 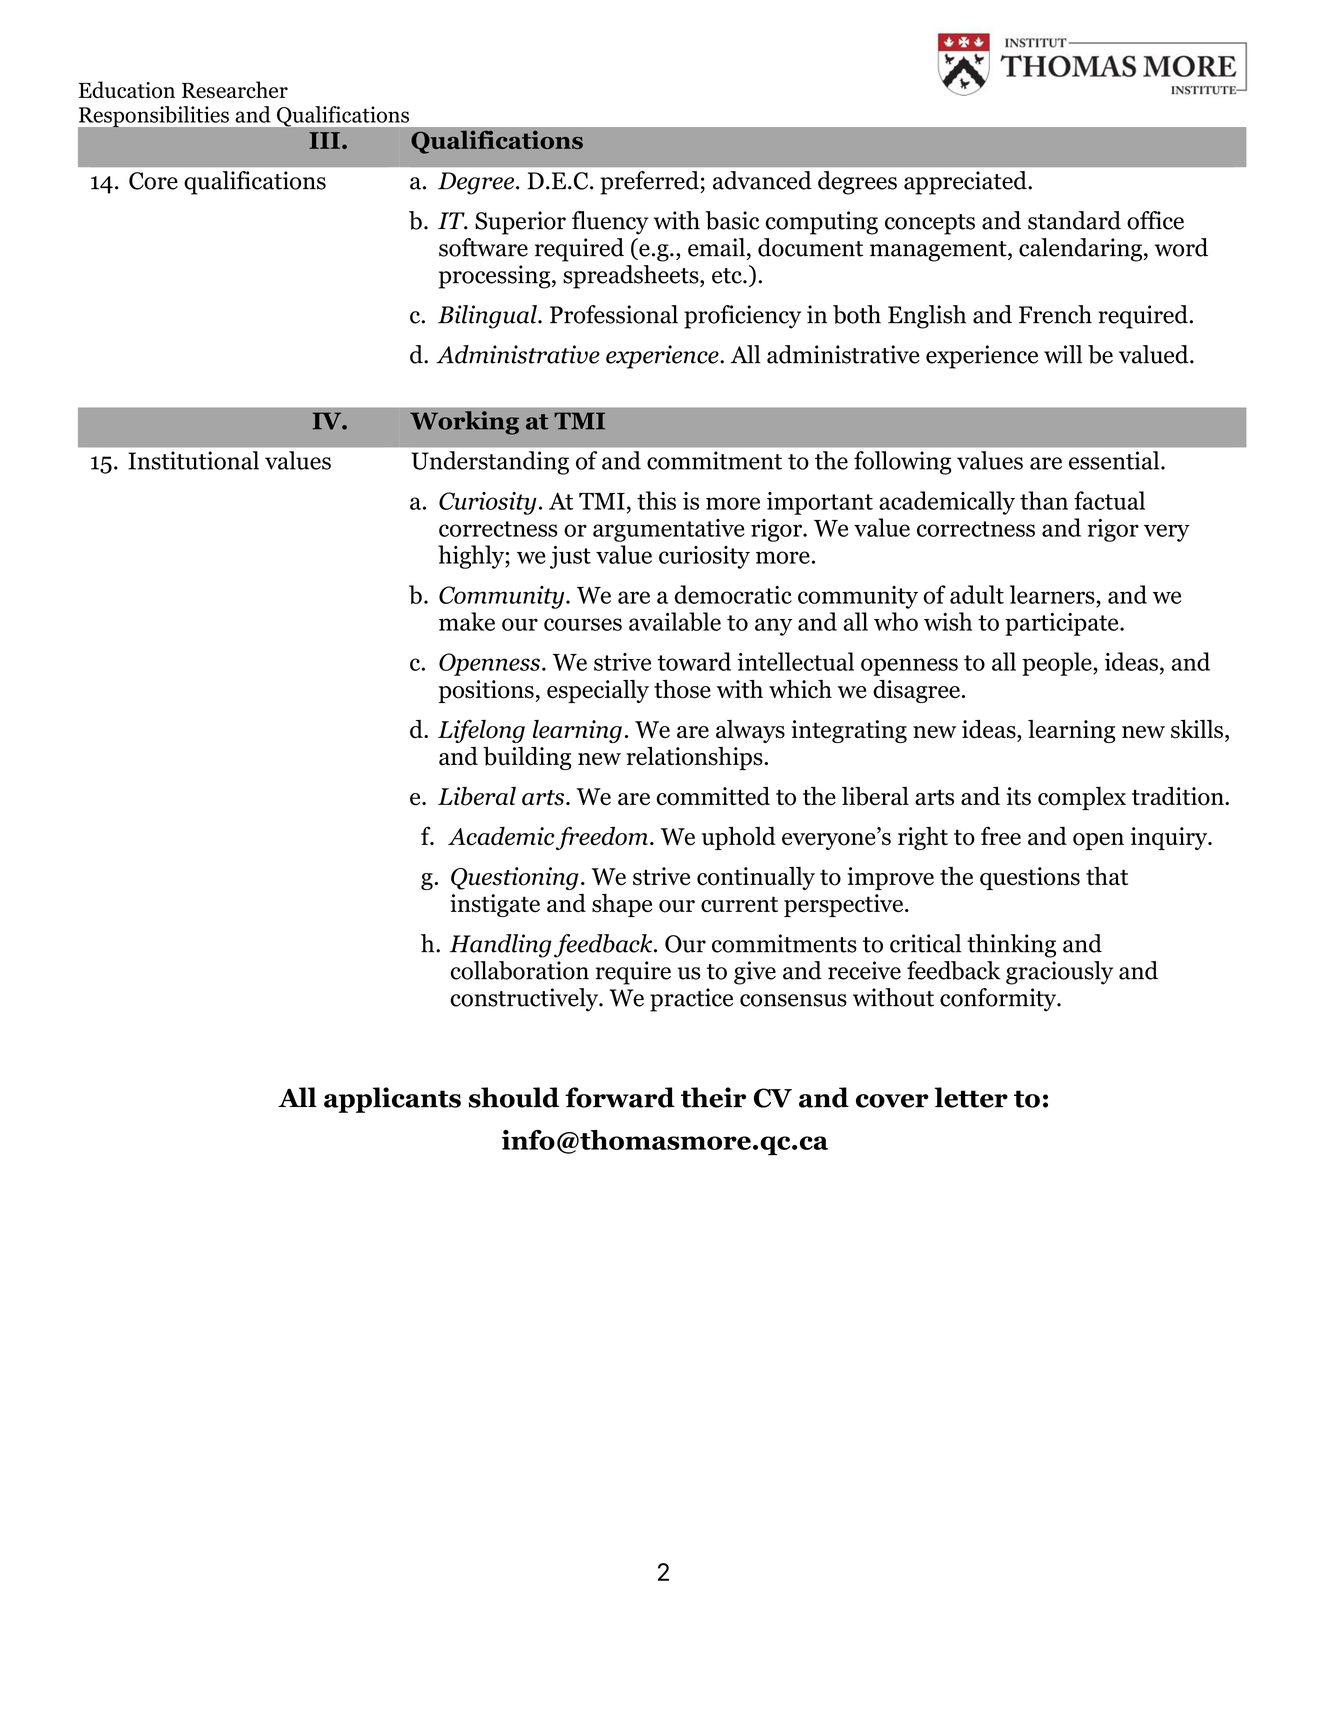 What do you see at coordinates (495, 905) in the screenshot?
I see `instigate` at bounding box center [495, 905].
